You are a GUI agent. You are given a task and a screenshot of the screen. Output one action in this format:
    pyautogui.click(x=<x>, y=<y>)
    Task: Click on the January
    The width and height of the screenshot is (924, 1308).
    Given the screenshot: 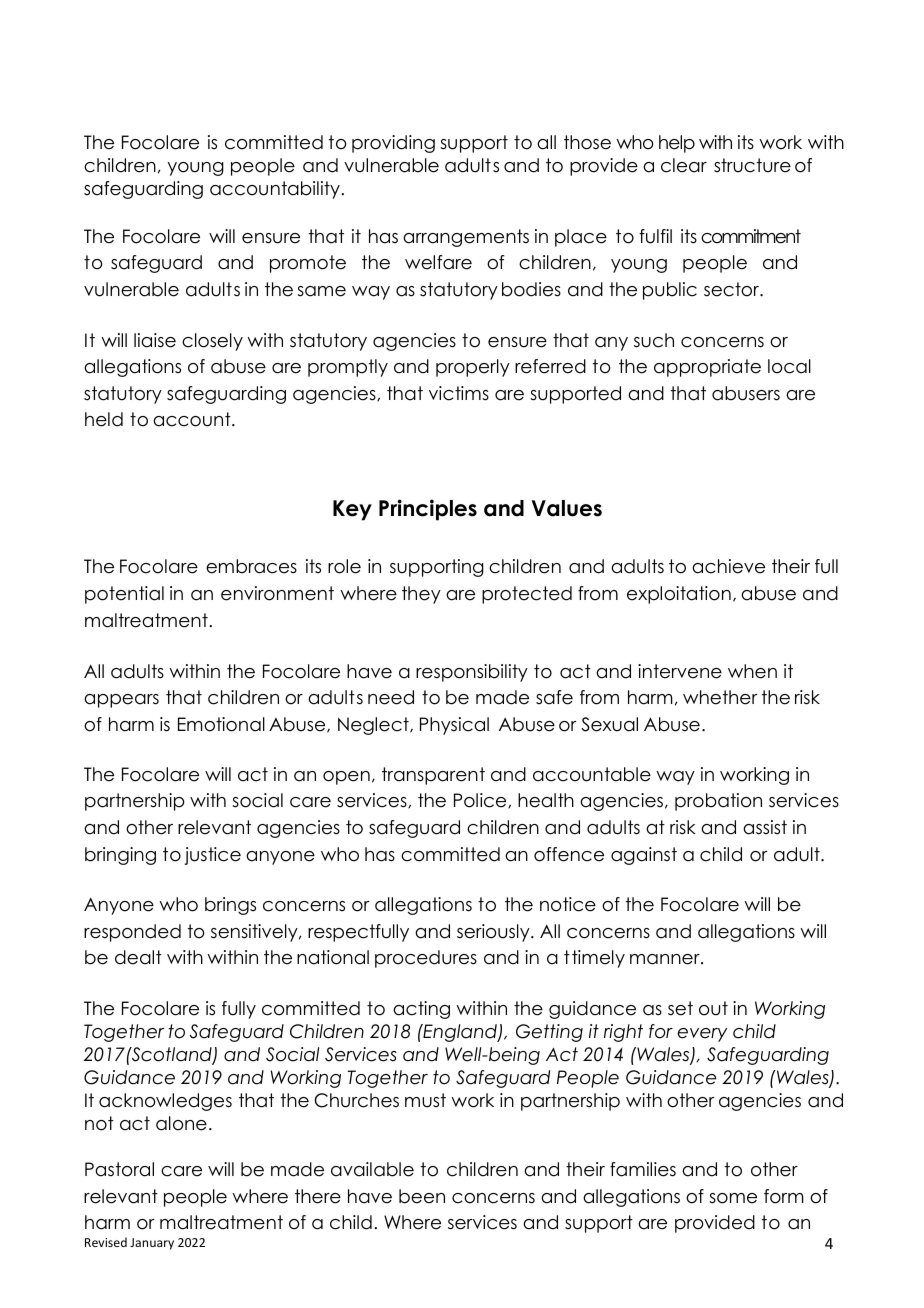 What is the action you would take?
    pyautogui.click(x=152, y=1244)
